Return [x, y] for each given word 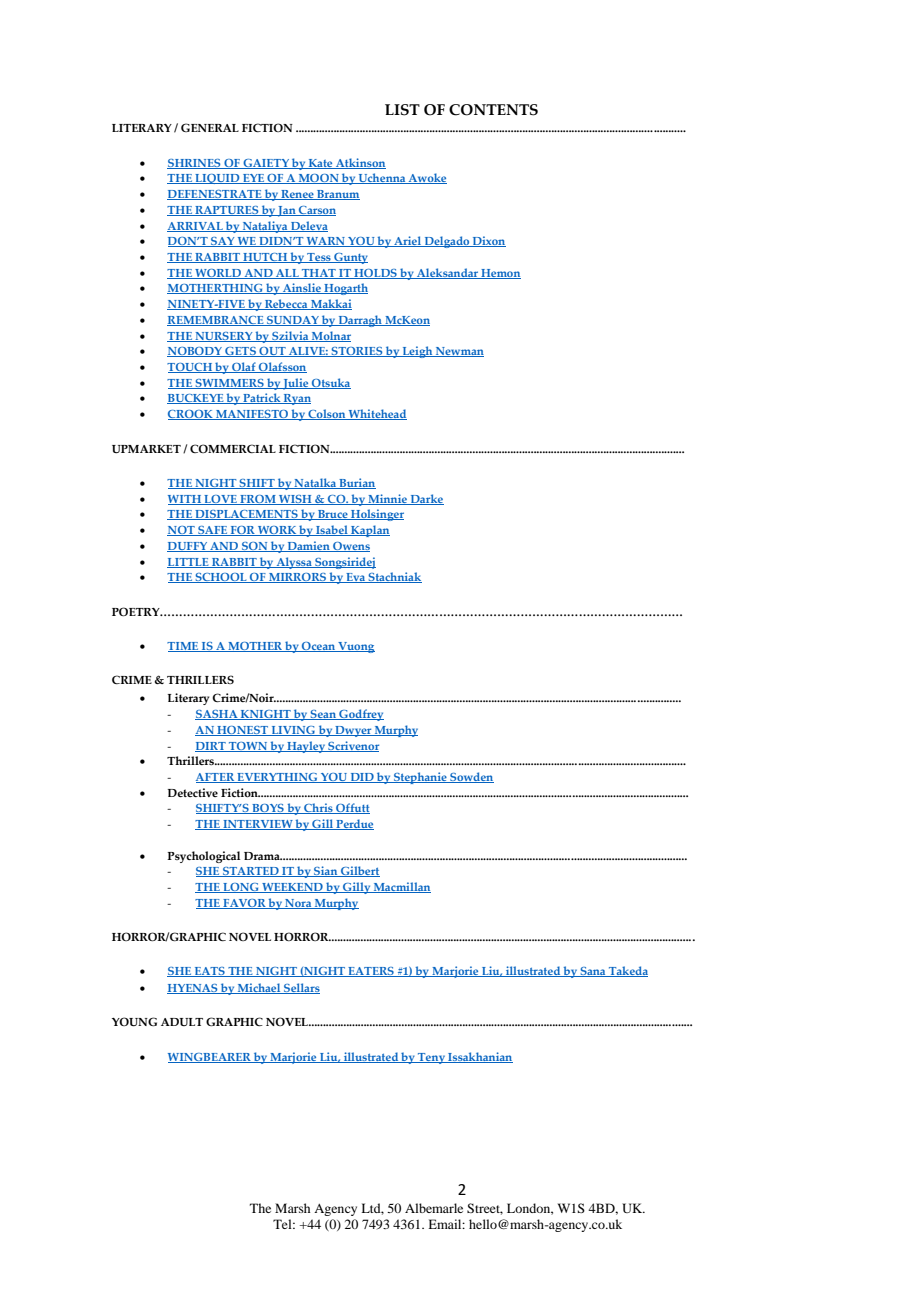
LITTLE [189, 563]
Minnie [387, 499]
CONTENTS [493, 110]
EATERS [371, 972]
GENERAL [210, 127]
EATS [210, 972]
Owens [350, 547]
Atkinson [360, 163]
